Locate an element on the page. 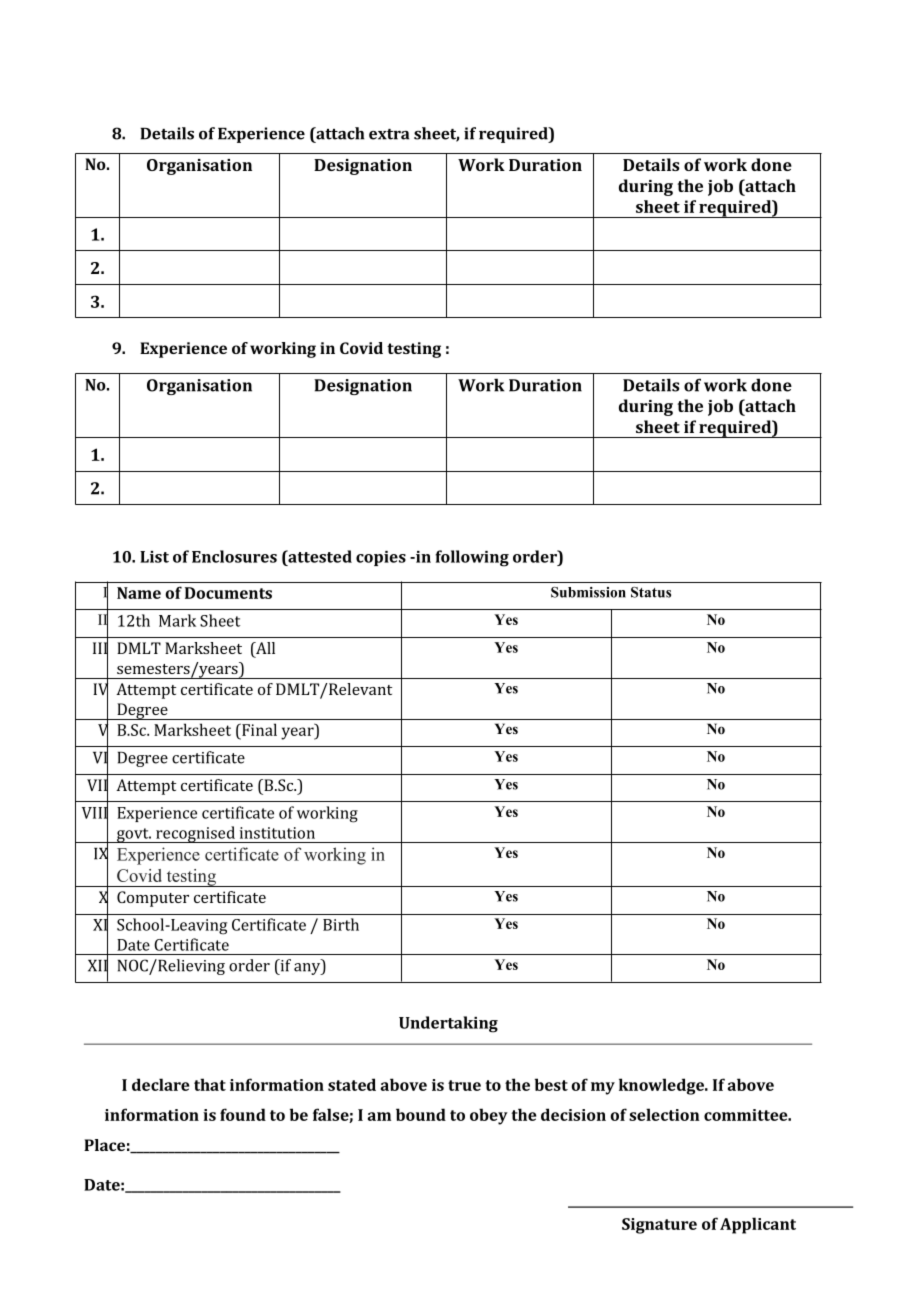 The image size is (924, 1308). knowledge is located at coordinates (662, 1086).
